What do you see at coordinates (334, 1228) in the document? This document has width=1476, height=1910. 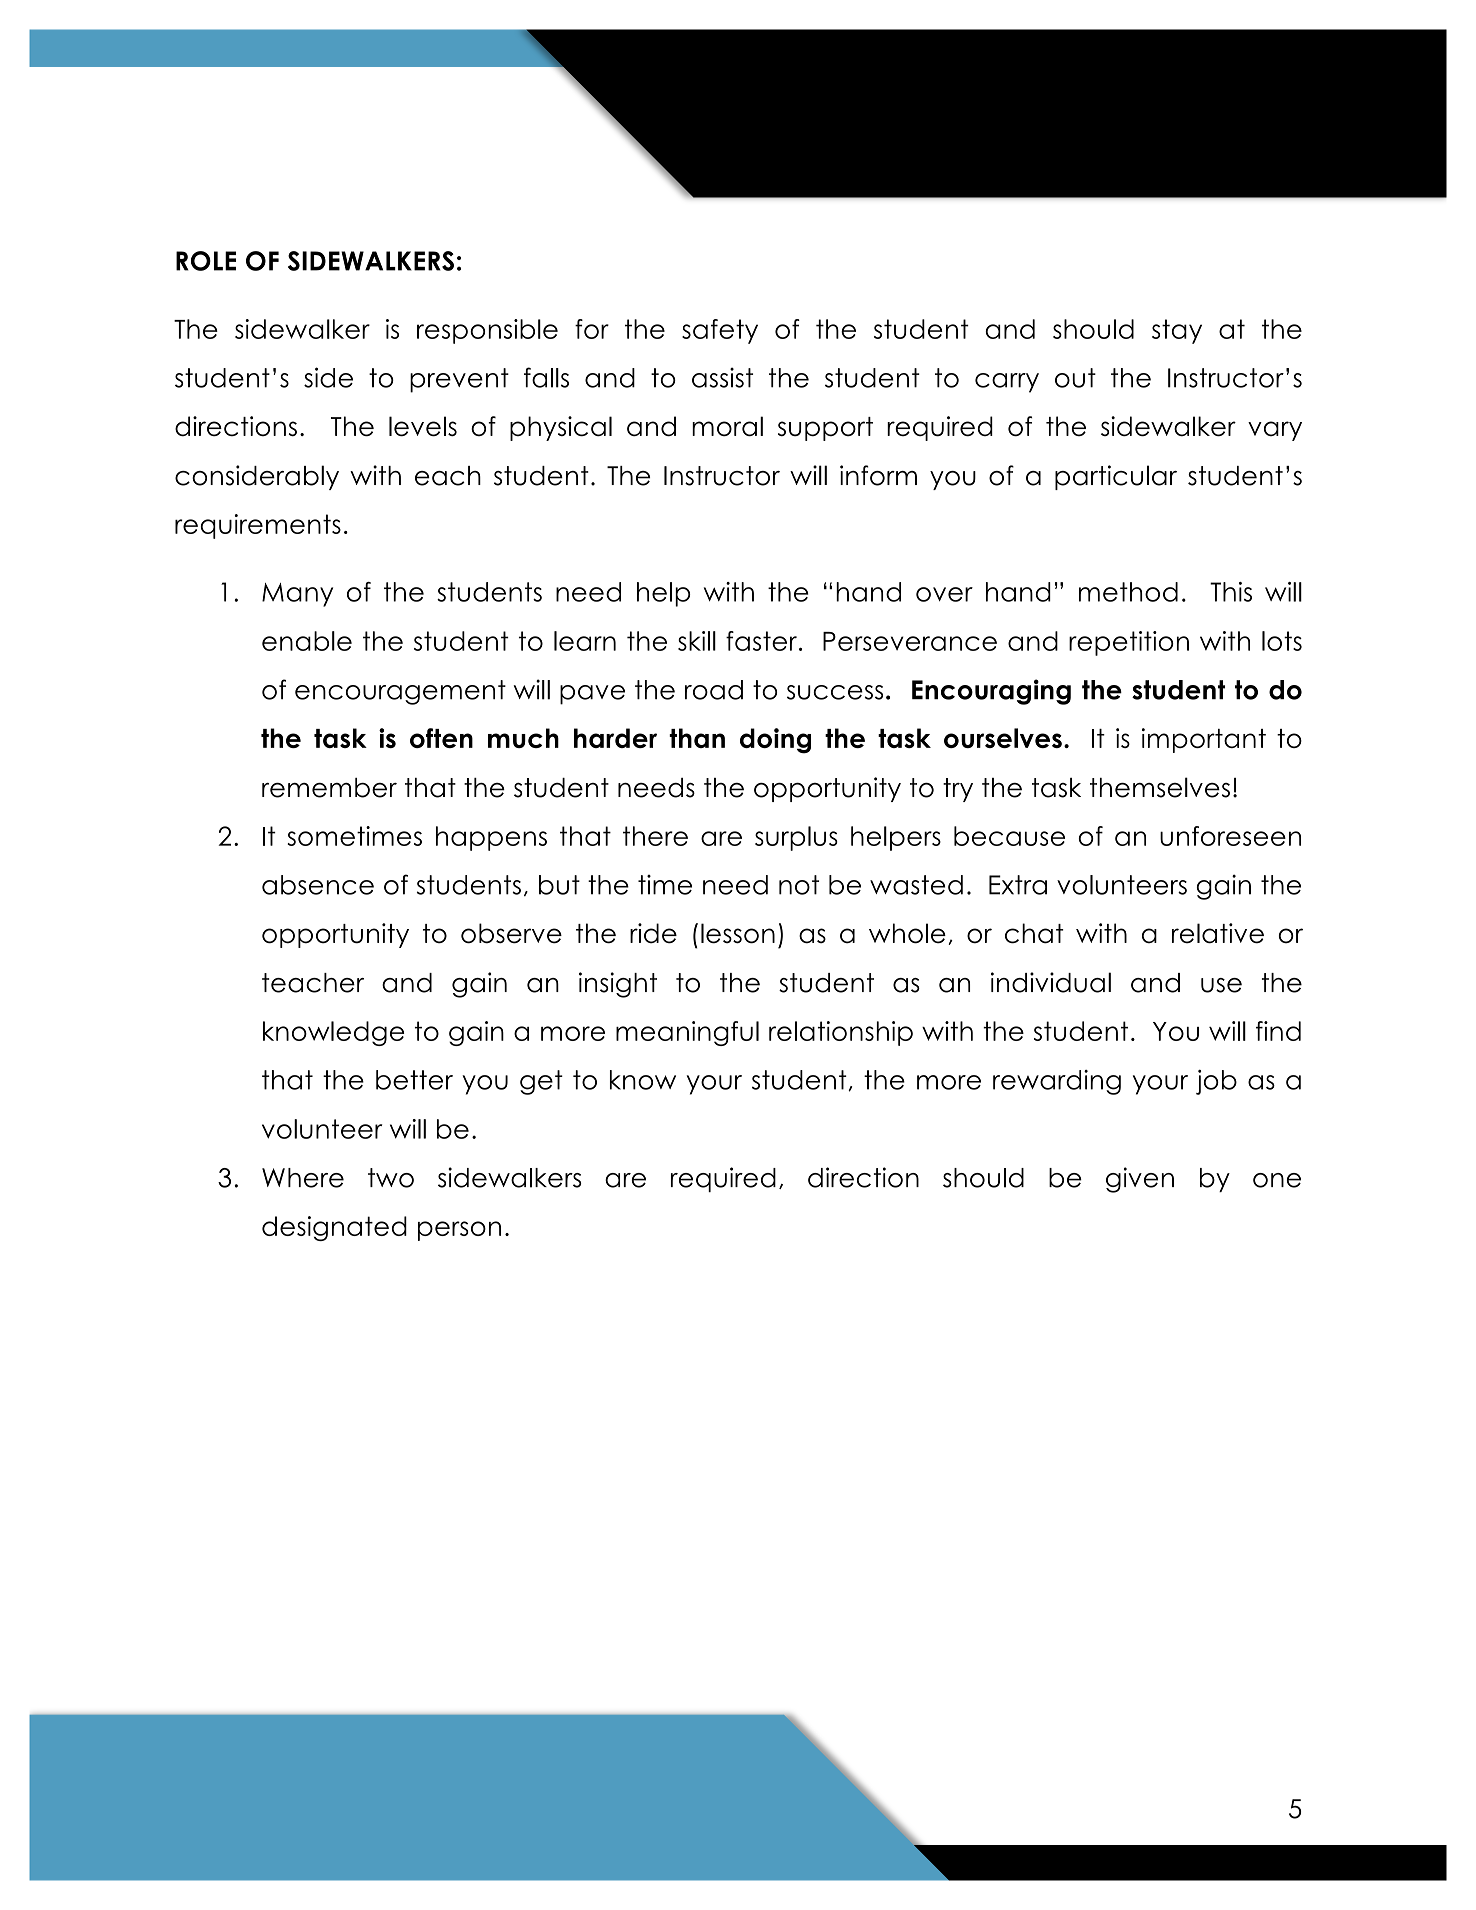 I see `designated` at bounding box center [334, 1228].
